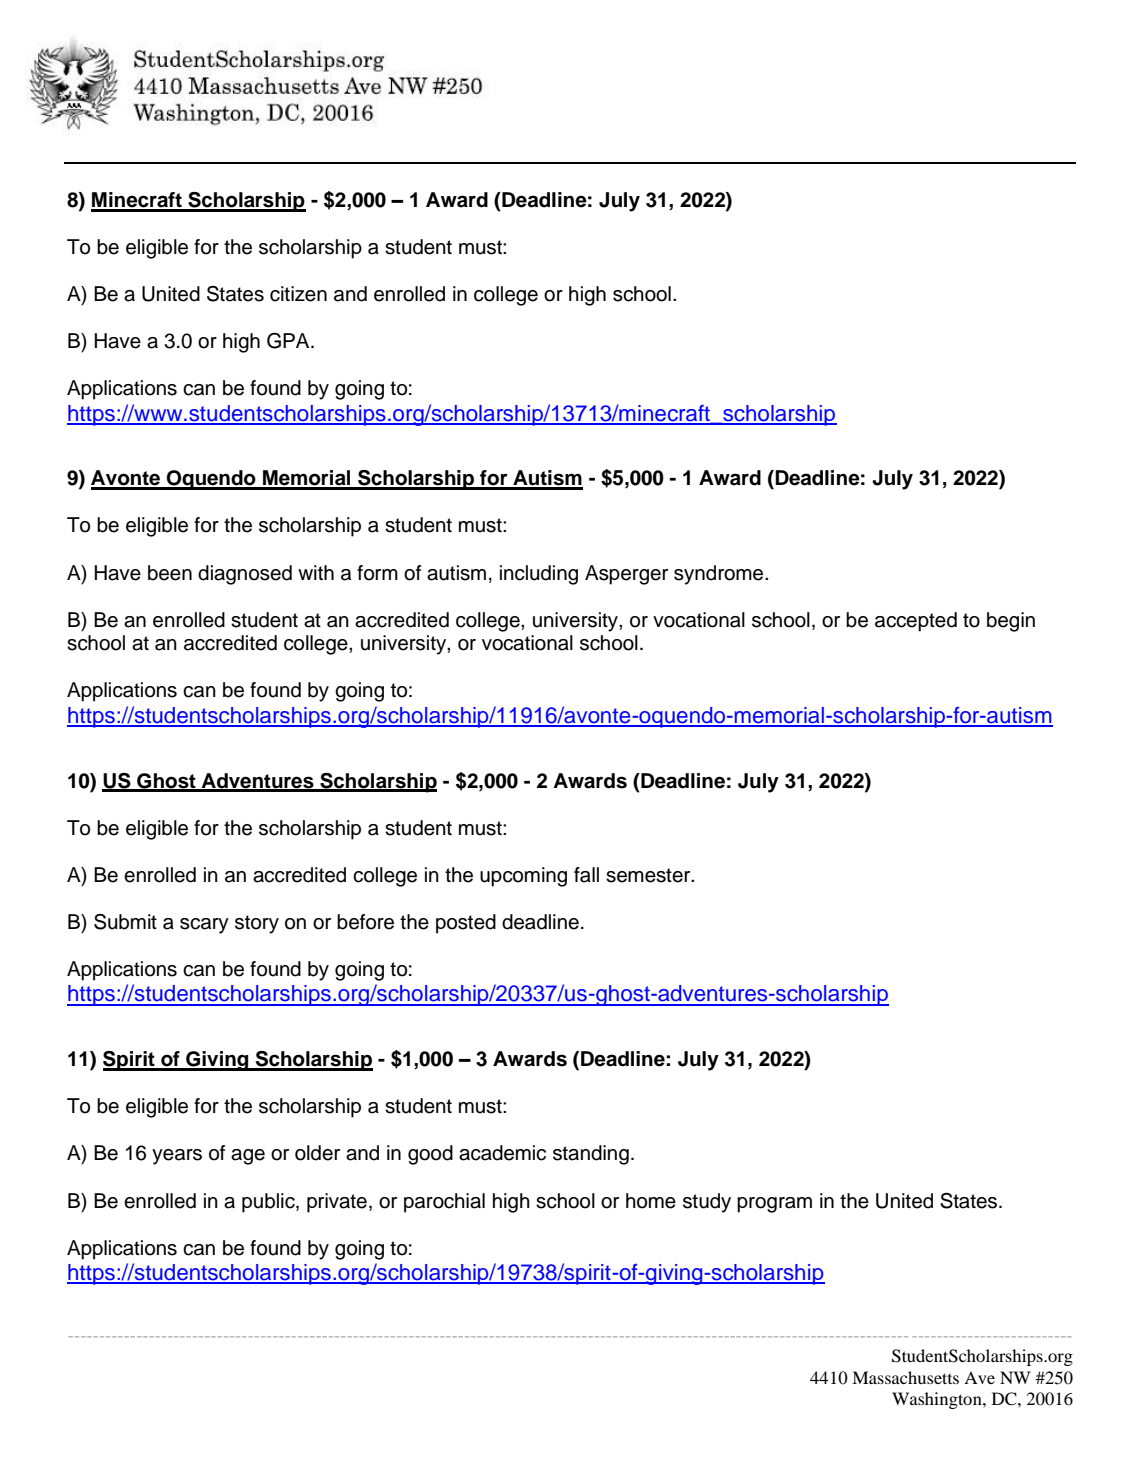 The width and height of the screenshot is (1140, 1476). Describe the element at coordinates (586, 875) in the screenshot. I see `fall` at that location.
